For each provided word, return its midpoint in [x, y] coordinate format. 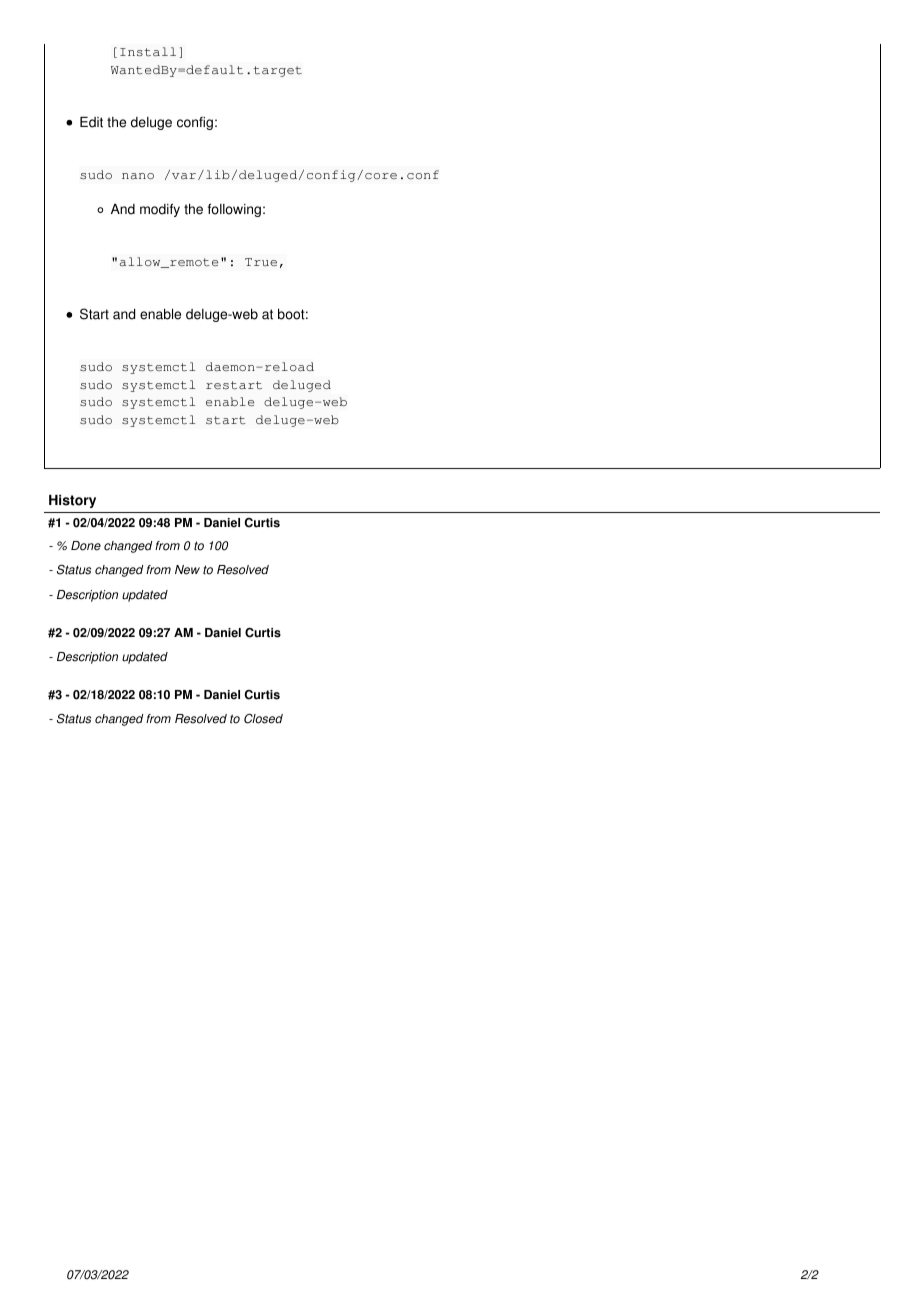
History [72, 501]
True [261, 262]
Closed [263, 719]
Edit [91, 122]
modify [160, 210]
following [234, 210]
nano [138, 176]
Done [86, 546]
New [187, 570]
